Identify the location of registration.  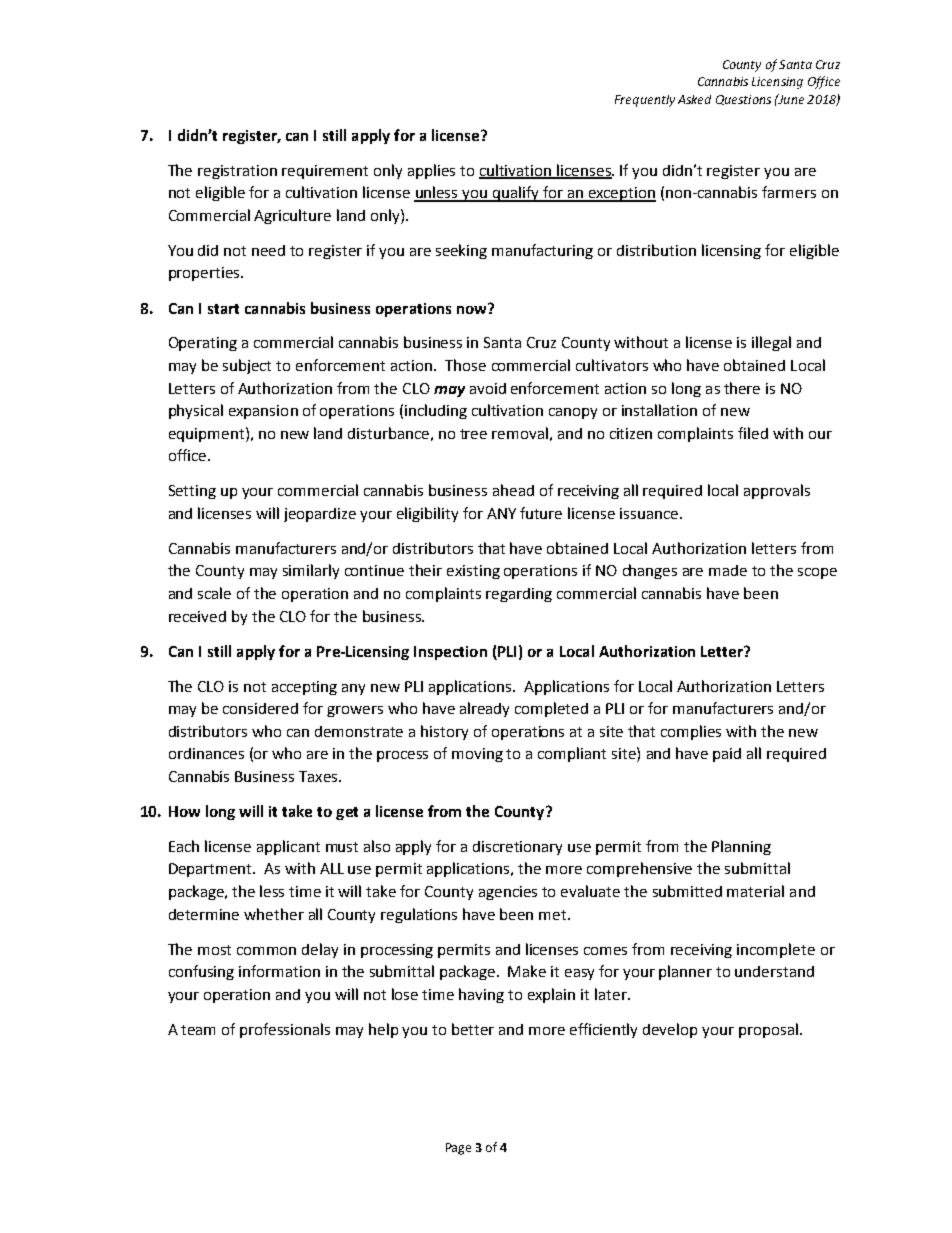
(237, 172).
